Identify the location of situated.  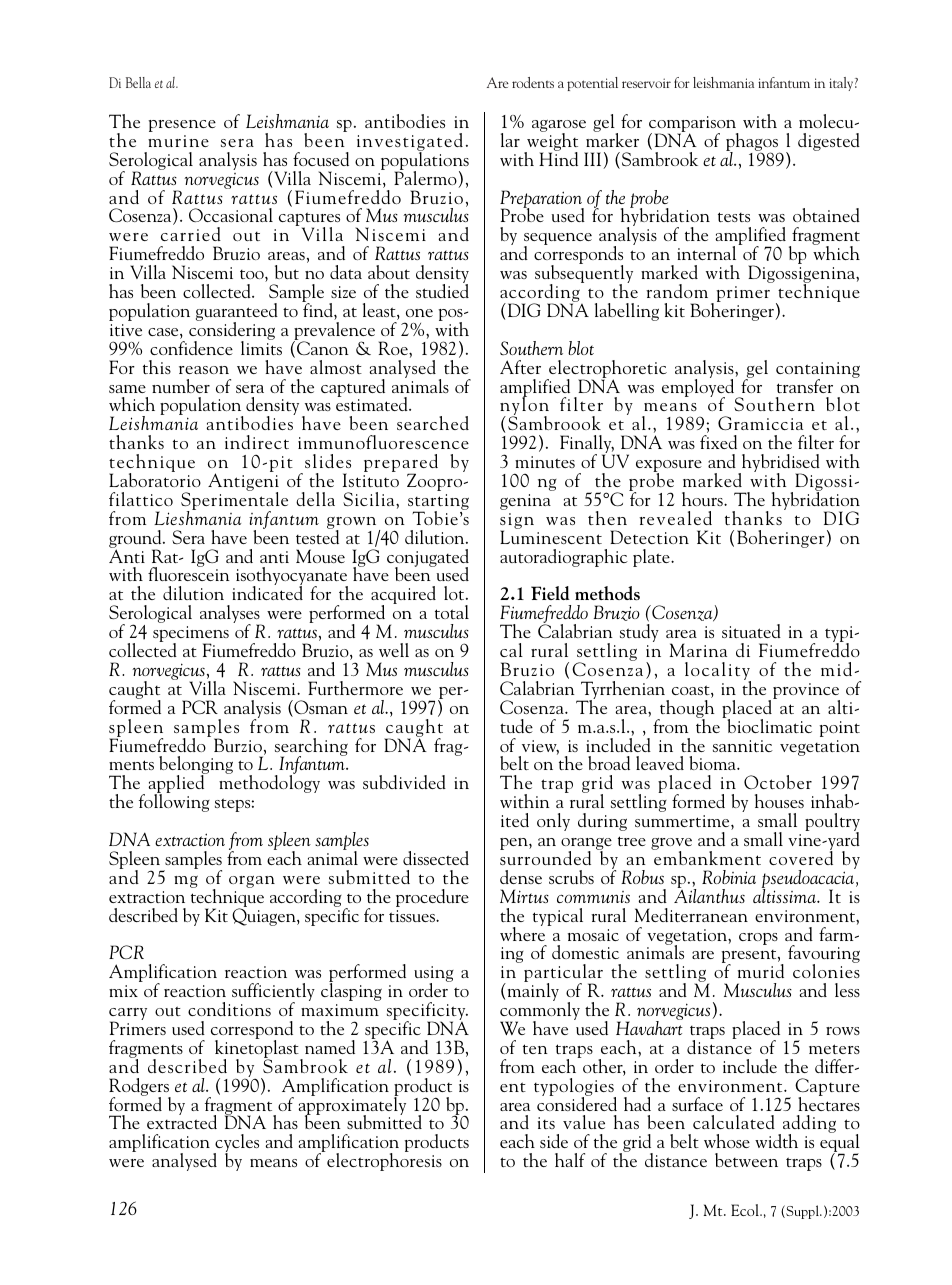
(751, 631).
